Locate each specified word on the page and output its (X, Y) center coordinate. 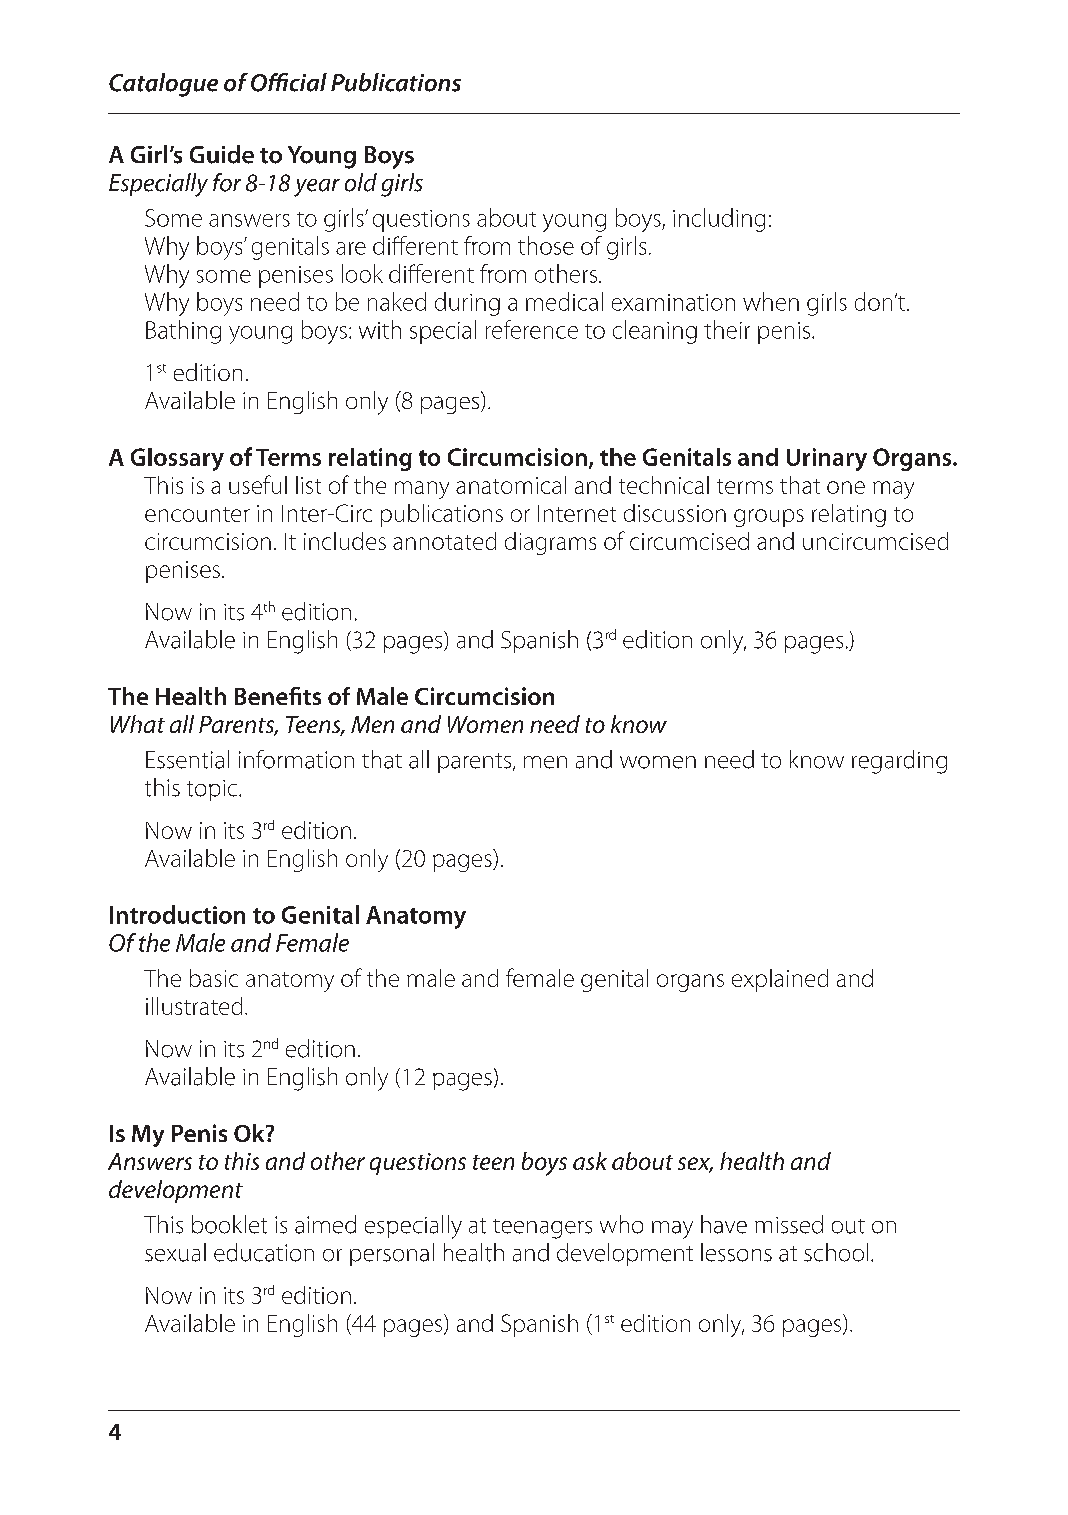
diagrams (550, 543)
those (546, 245)
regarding (899, 762)
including (719, 220)
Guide (222, 154)
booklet (229, 1224)
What (138, 724)
